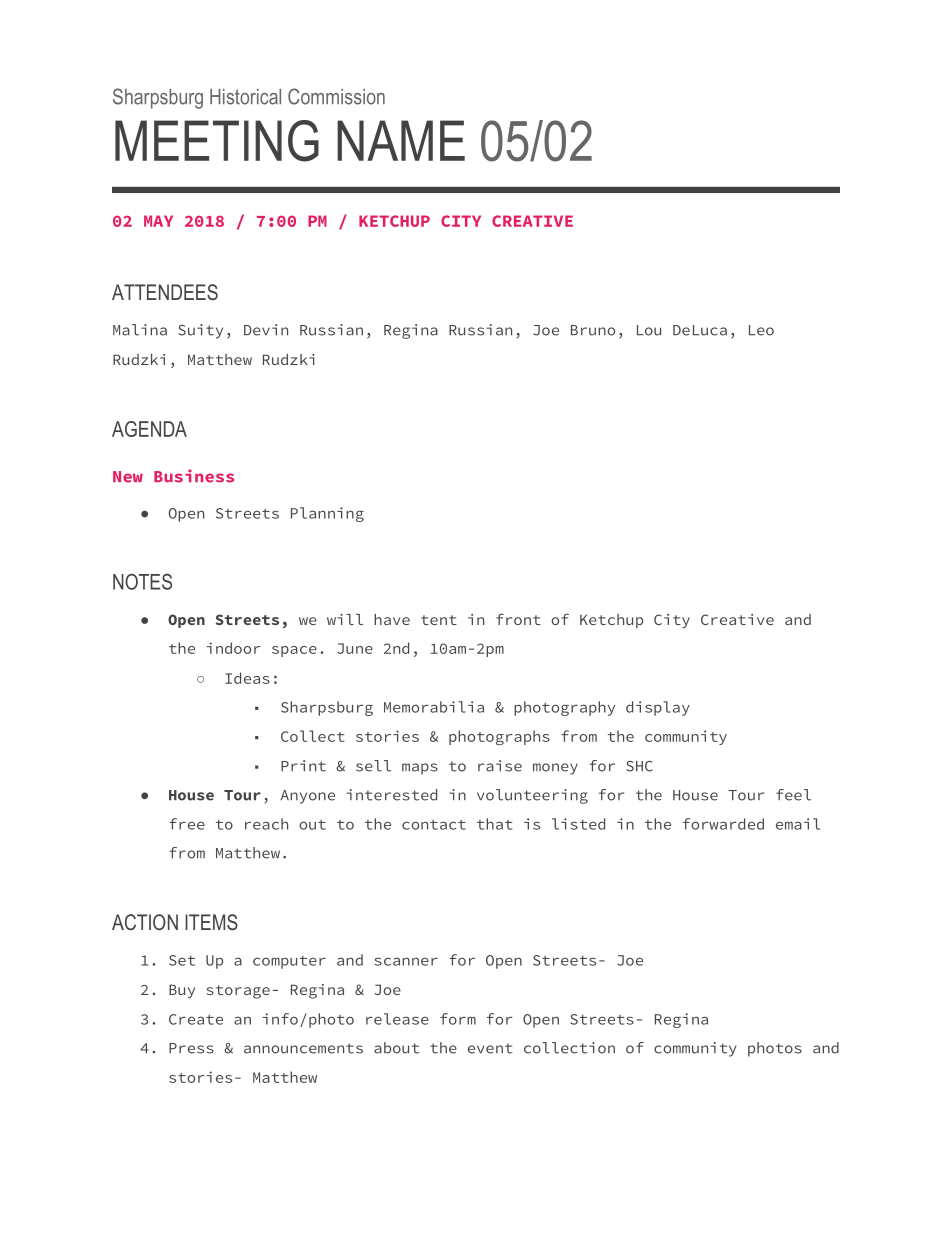 This document has height=1233, width=952. I want to click on display, so click(658, 708).
